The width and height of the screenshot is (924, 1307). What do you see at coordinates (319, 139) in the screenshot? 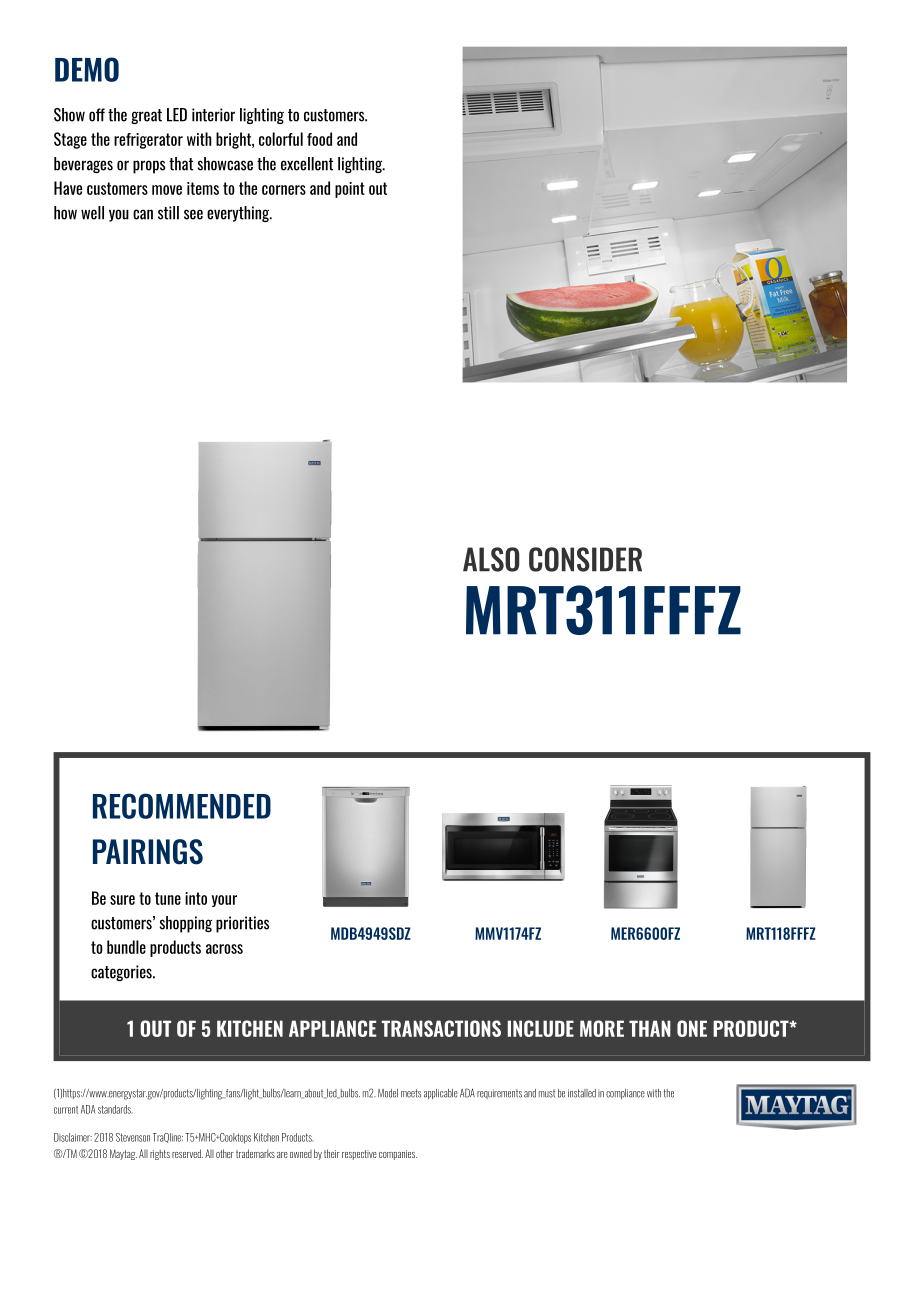
I see `food` at bounding box center [319, 139].
